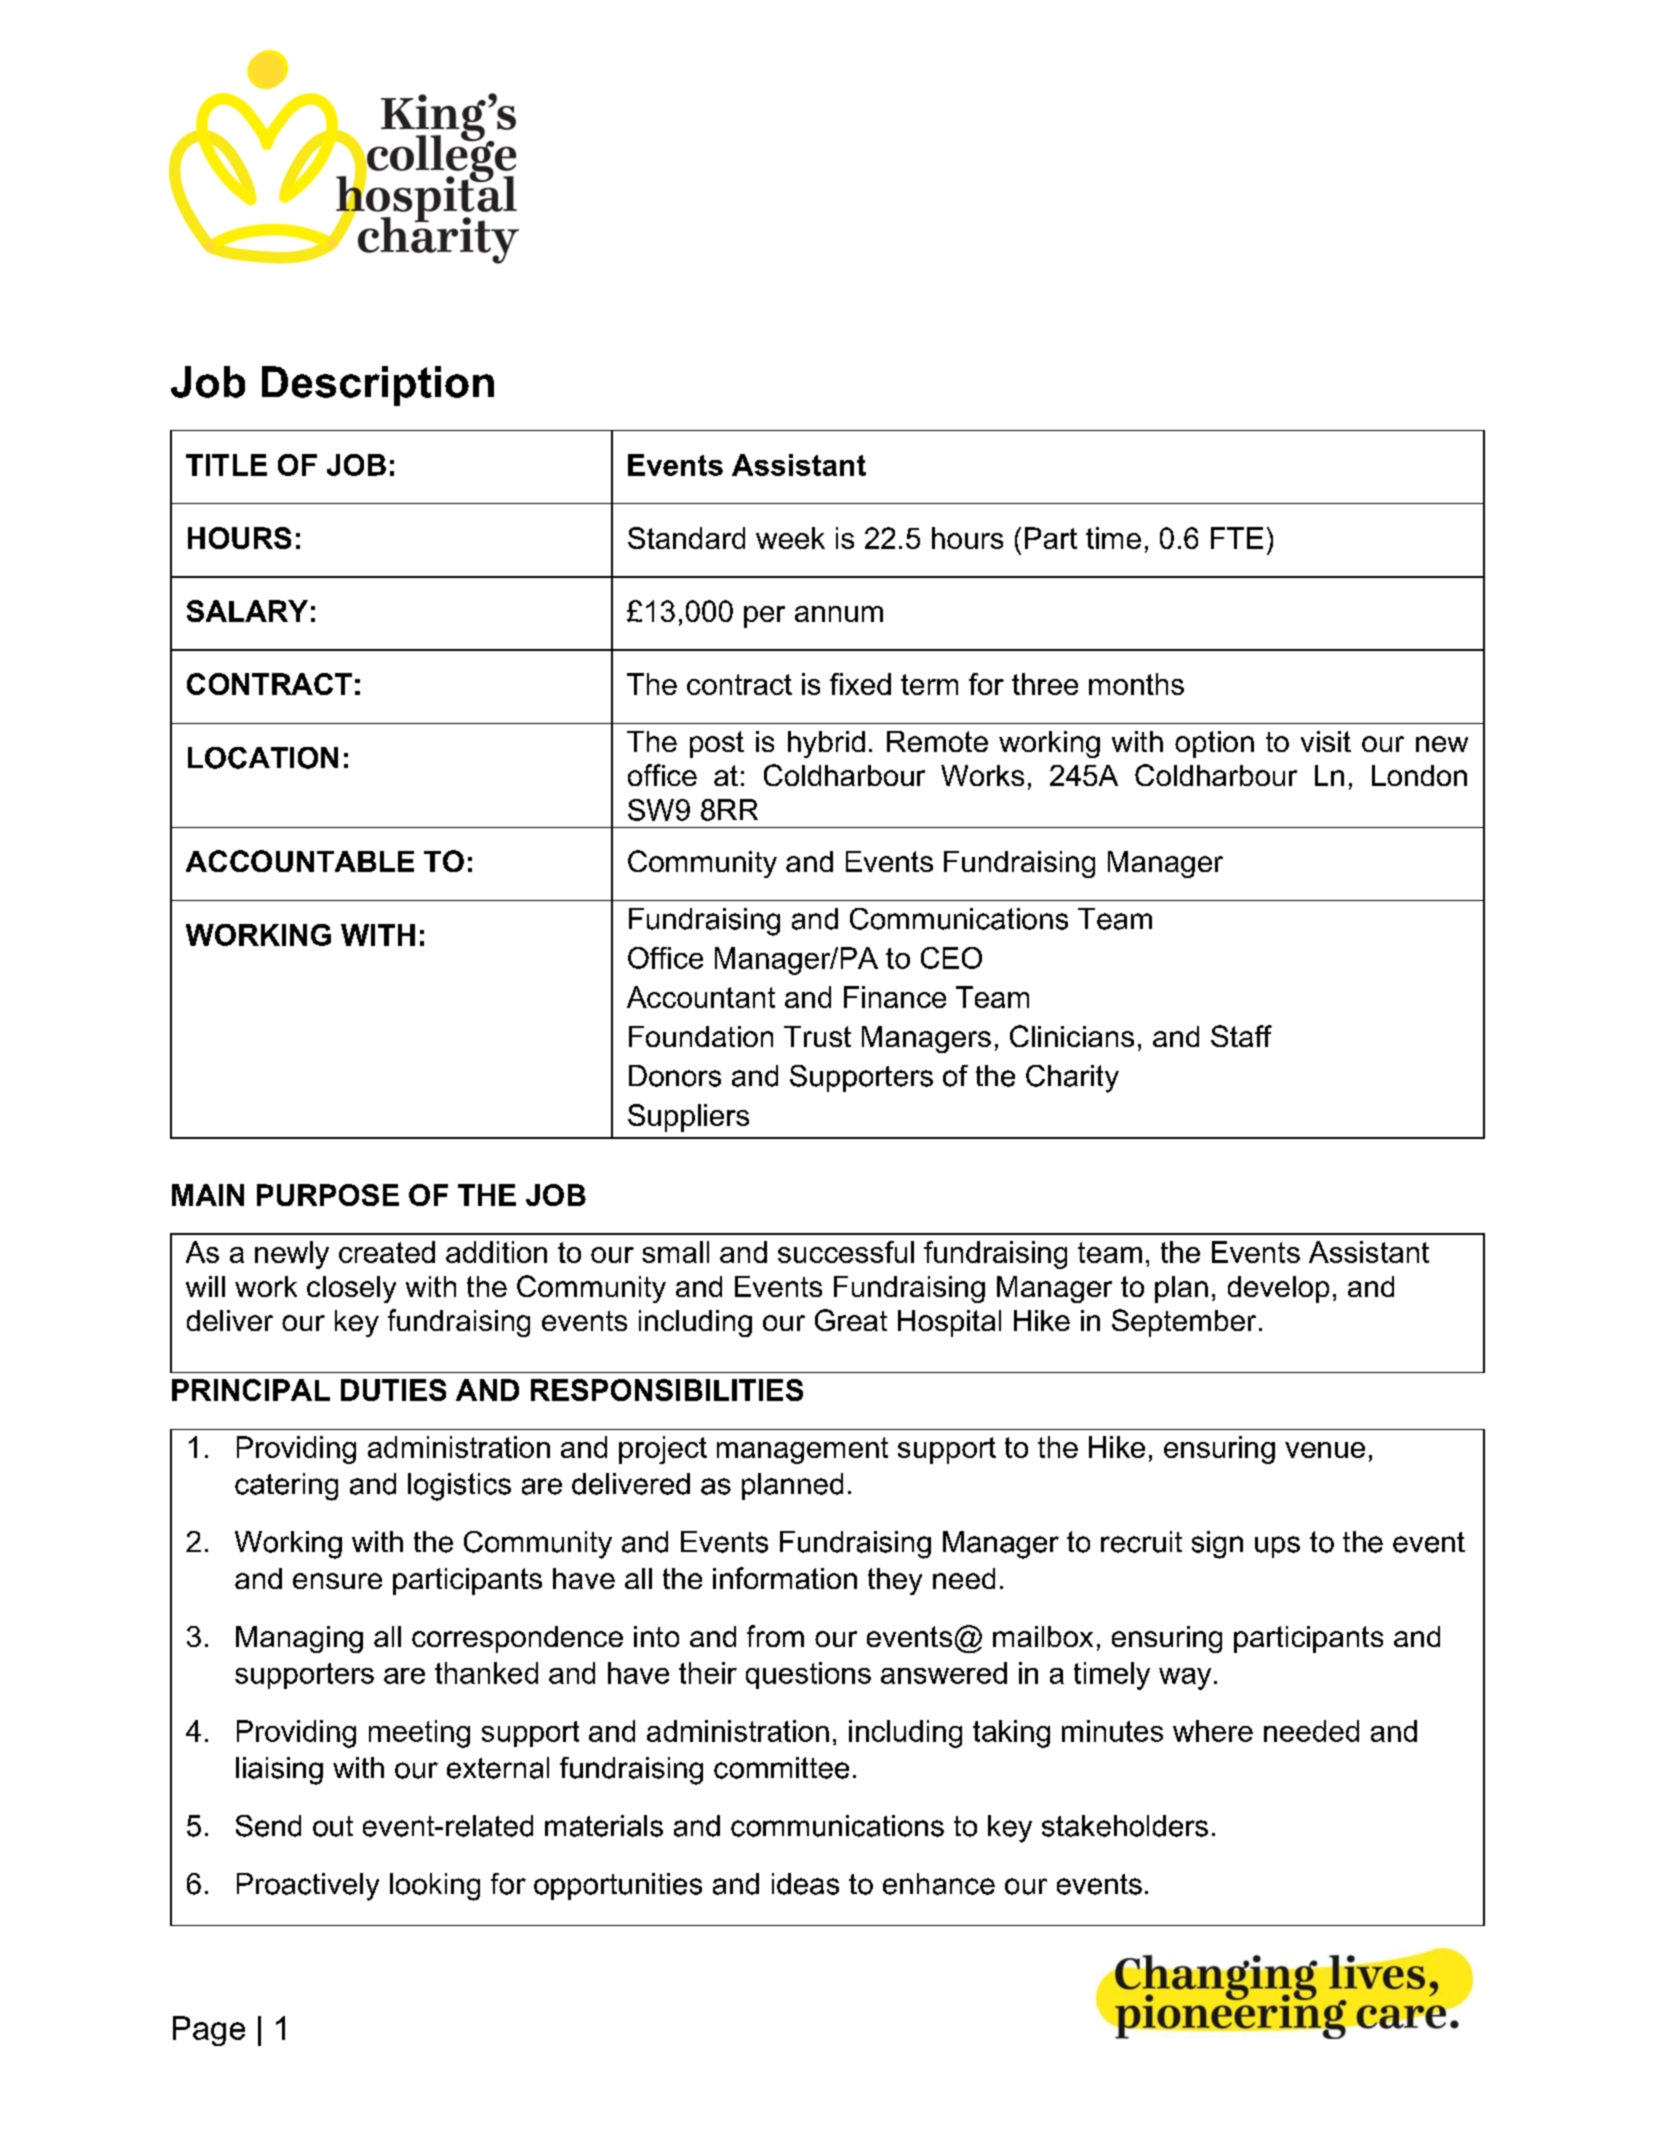 This document has width=1655, height=2142. What do you see at coordinates (1237, 538) in the document?
I see `FTE` at bounding box center [1237, 538].
